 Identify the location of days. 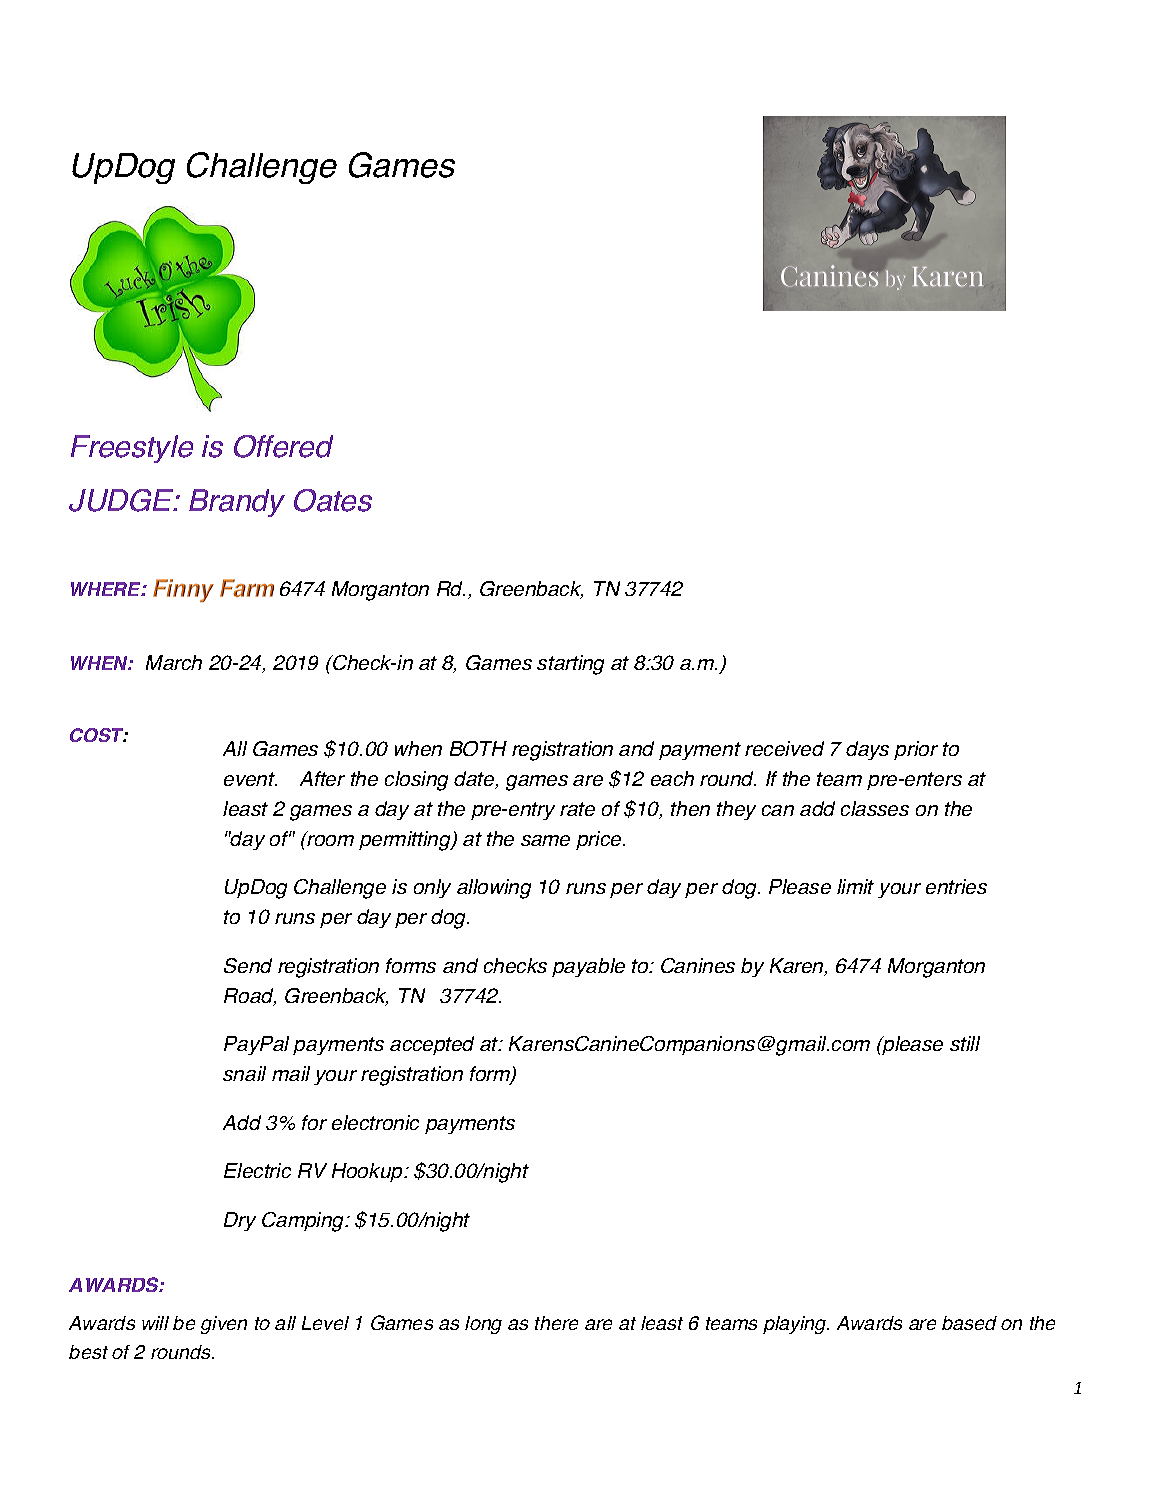
(867, 750).
